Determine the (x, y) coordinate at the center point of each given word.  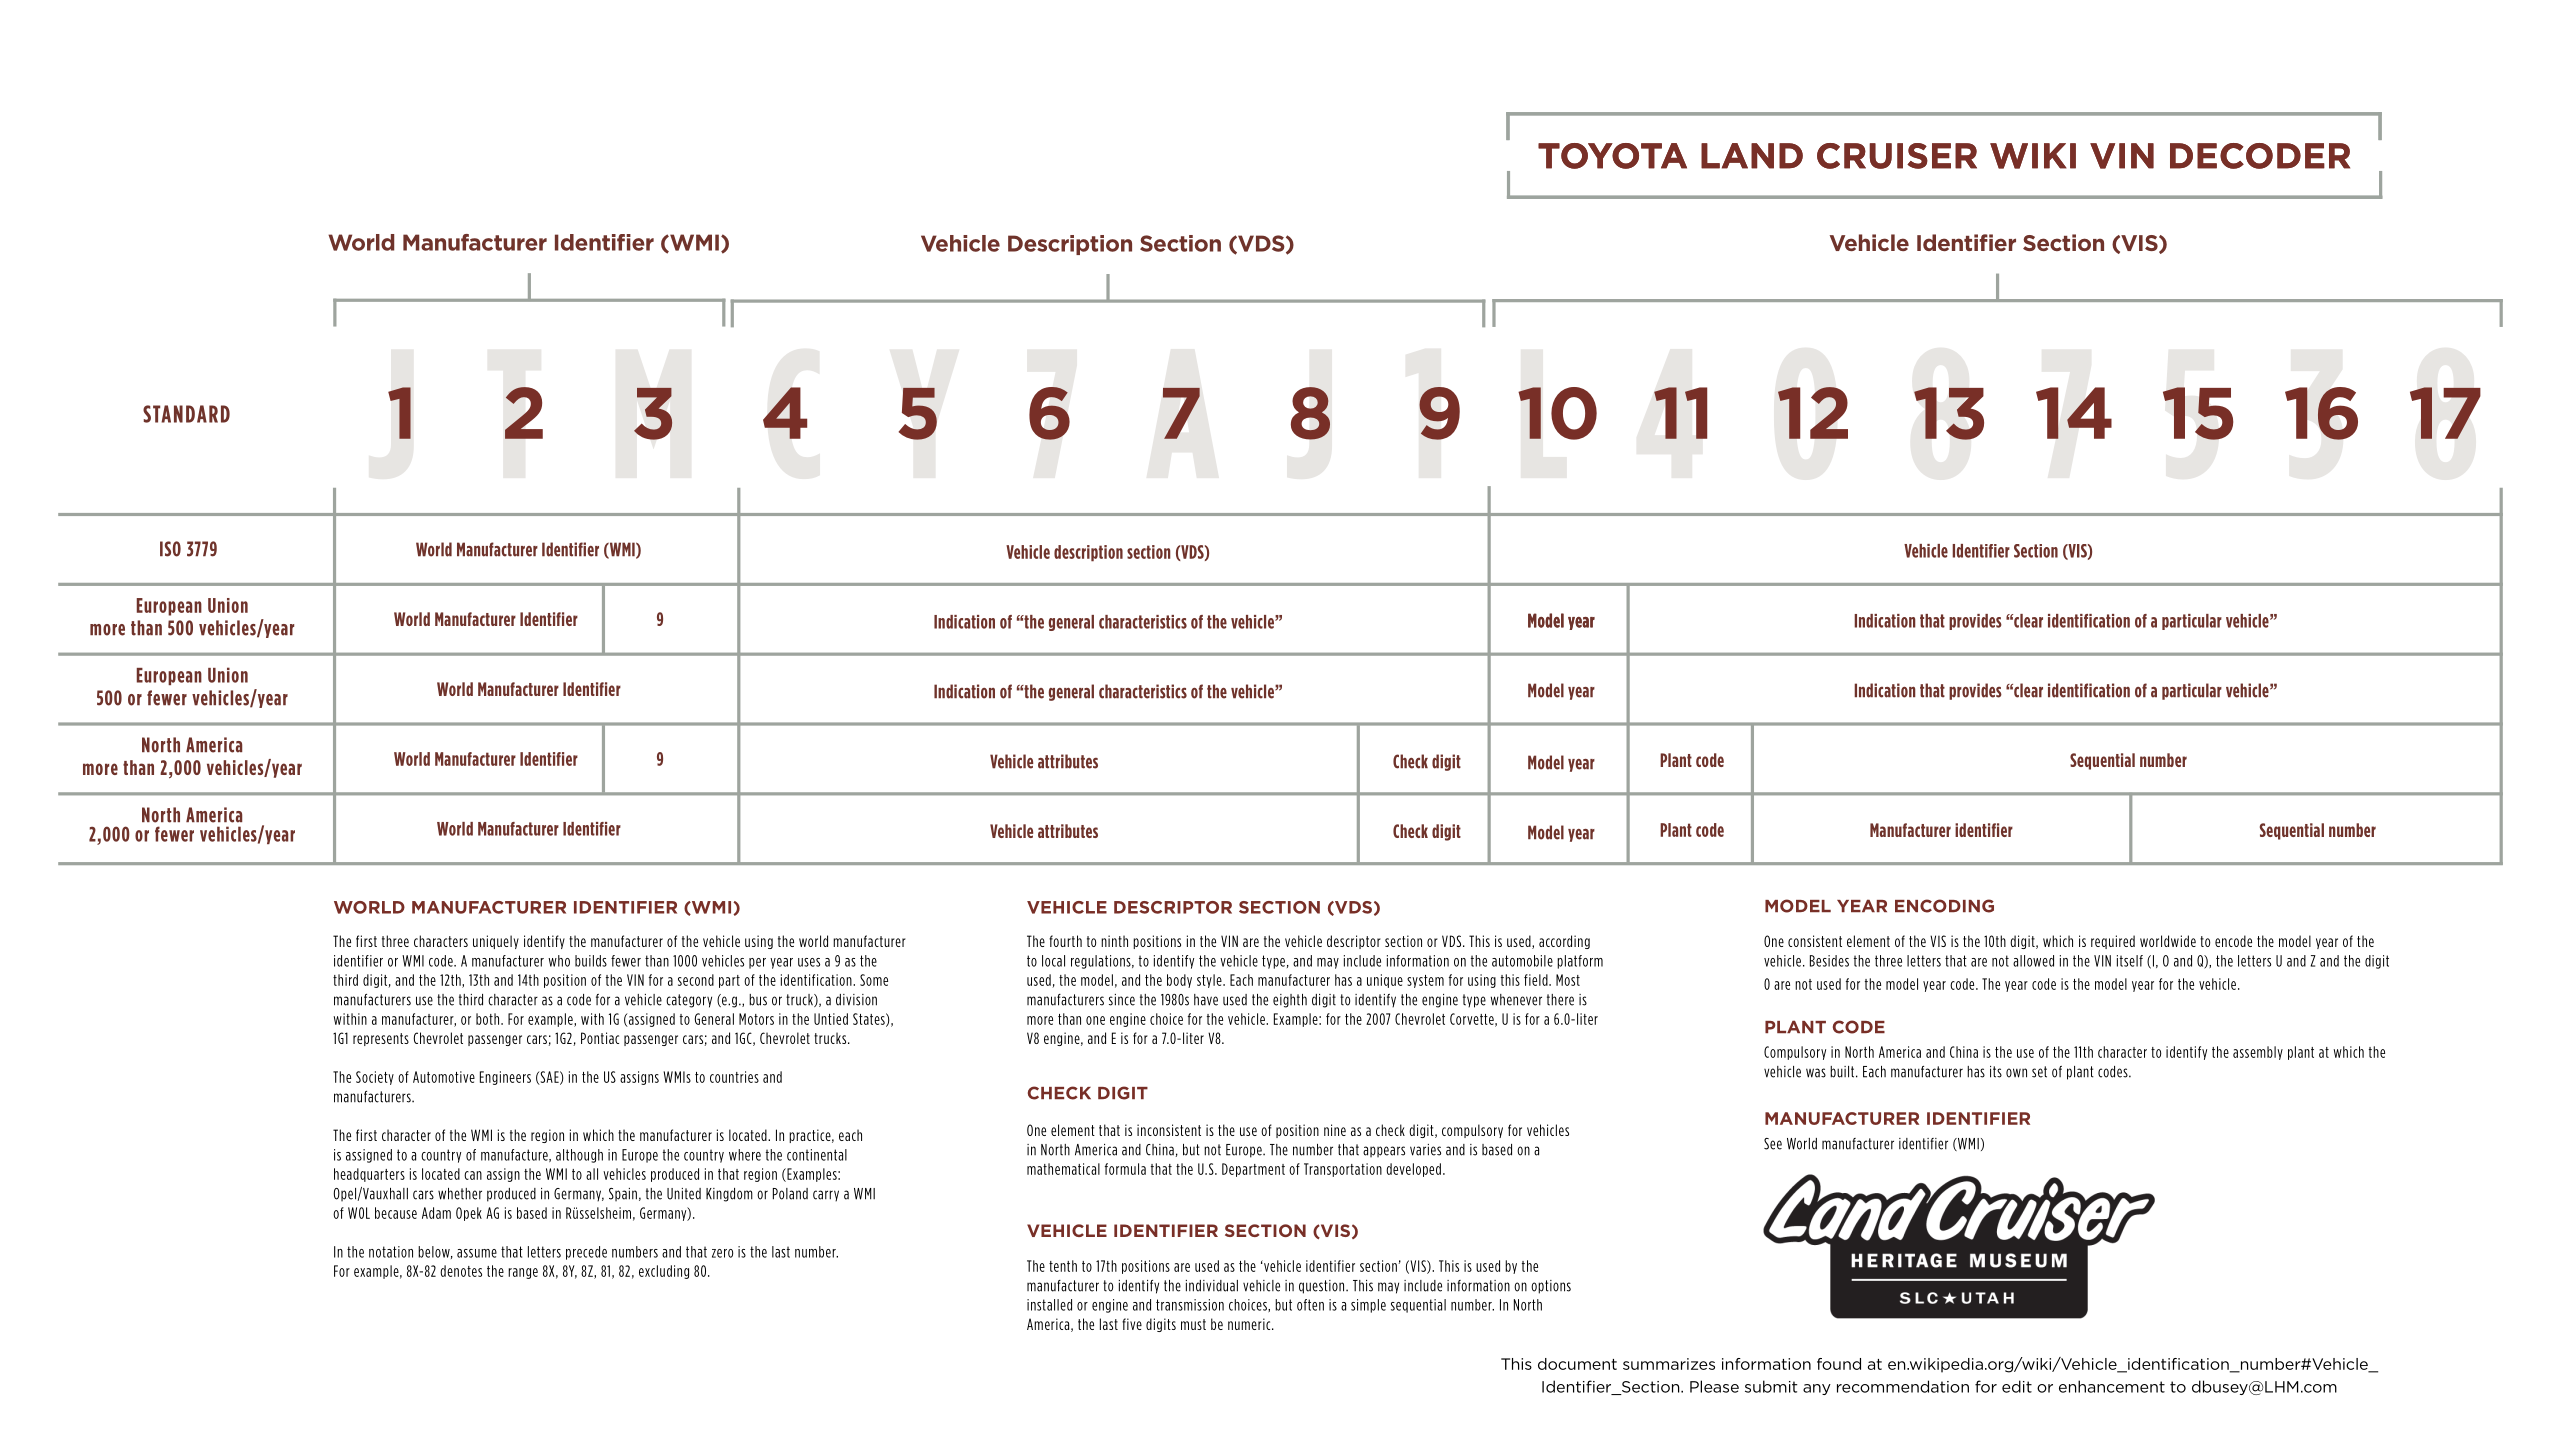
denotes (461, 1271)
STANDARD (186, 414)
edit (2017, 1386)
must (1193, 1324)
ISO (170, 549)
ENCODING (1944, 906)
